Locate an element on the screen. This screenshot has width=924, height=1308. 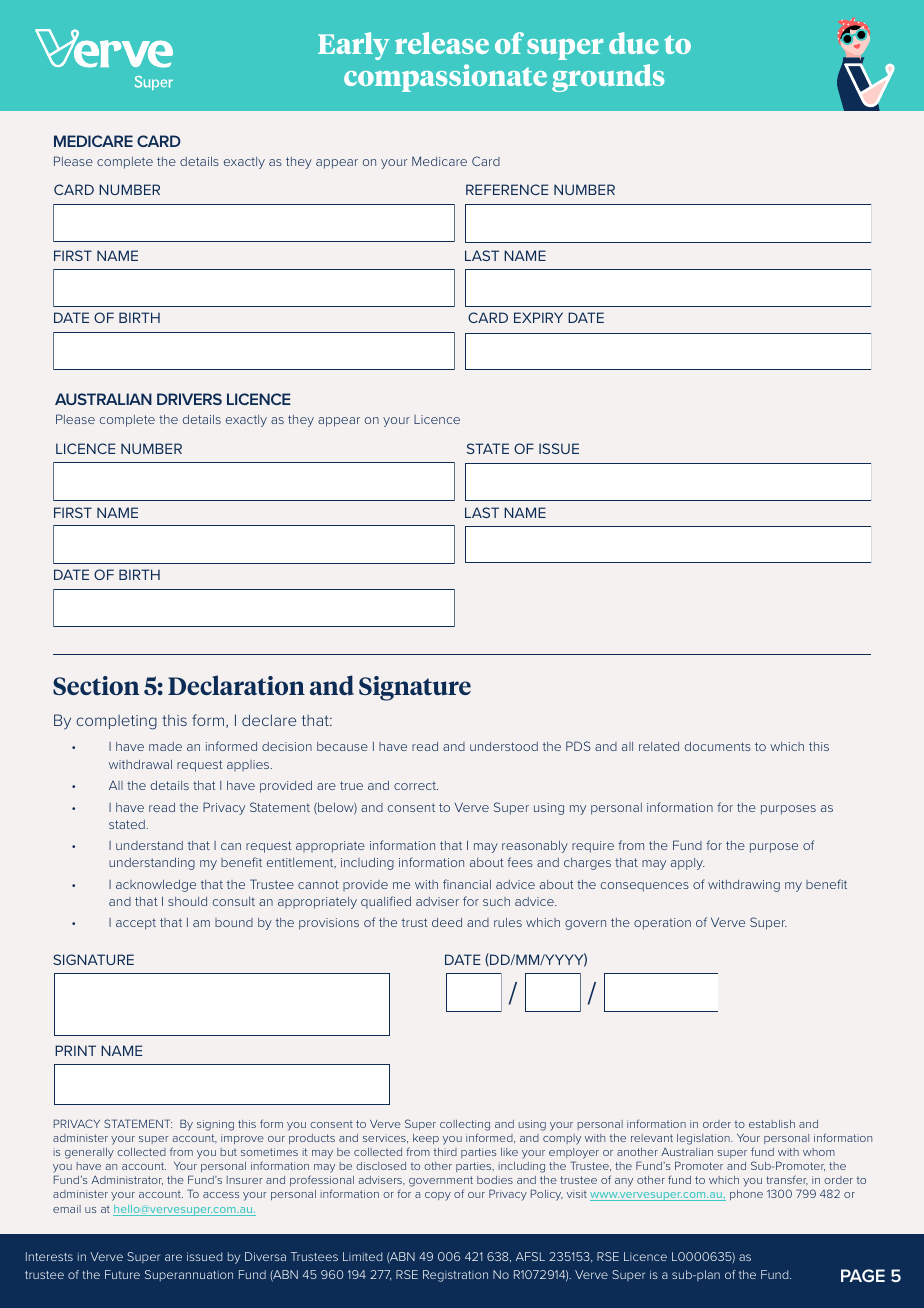
due is located at coordinates (634, 43).
